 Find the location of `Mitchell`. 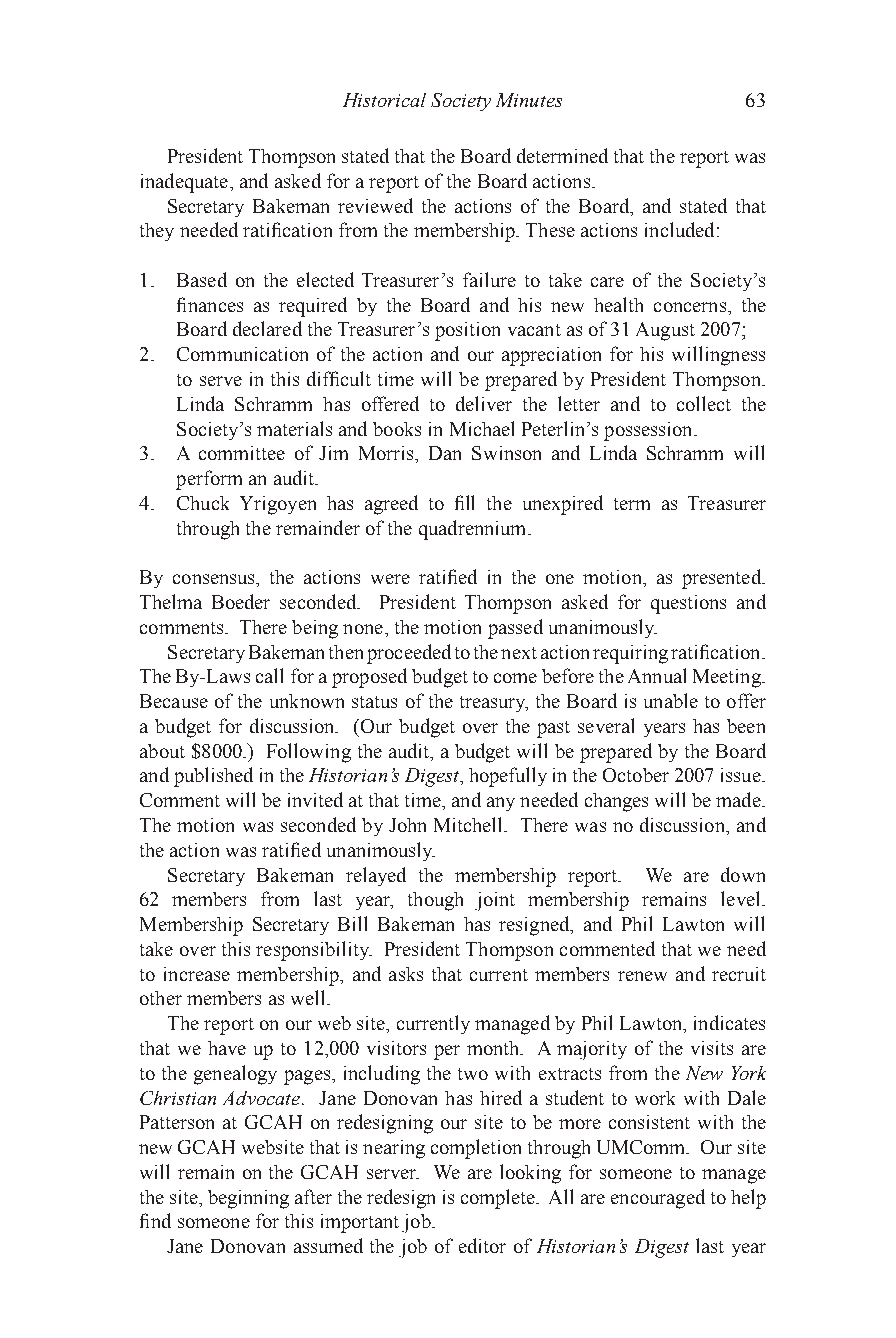

Mitchell is located at coordinates (470, 824).
